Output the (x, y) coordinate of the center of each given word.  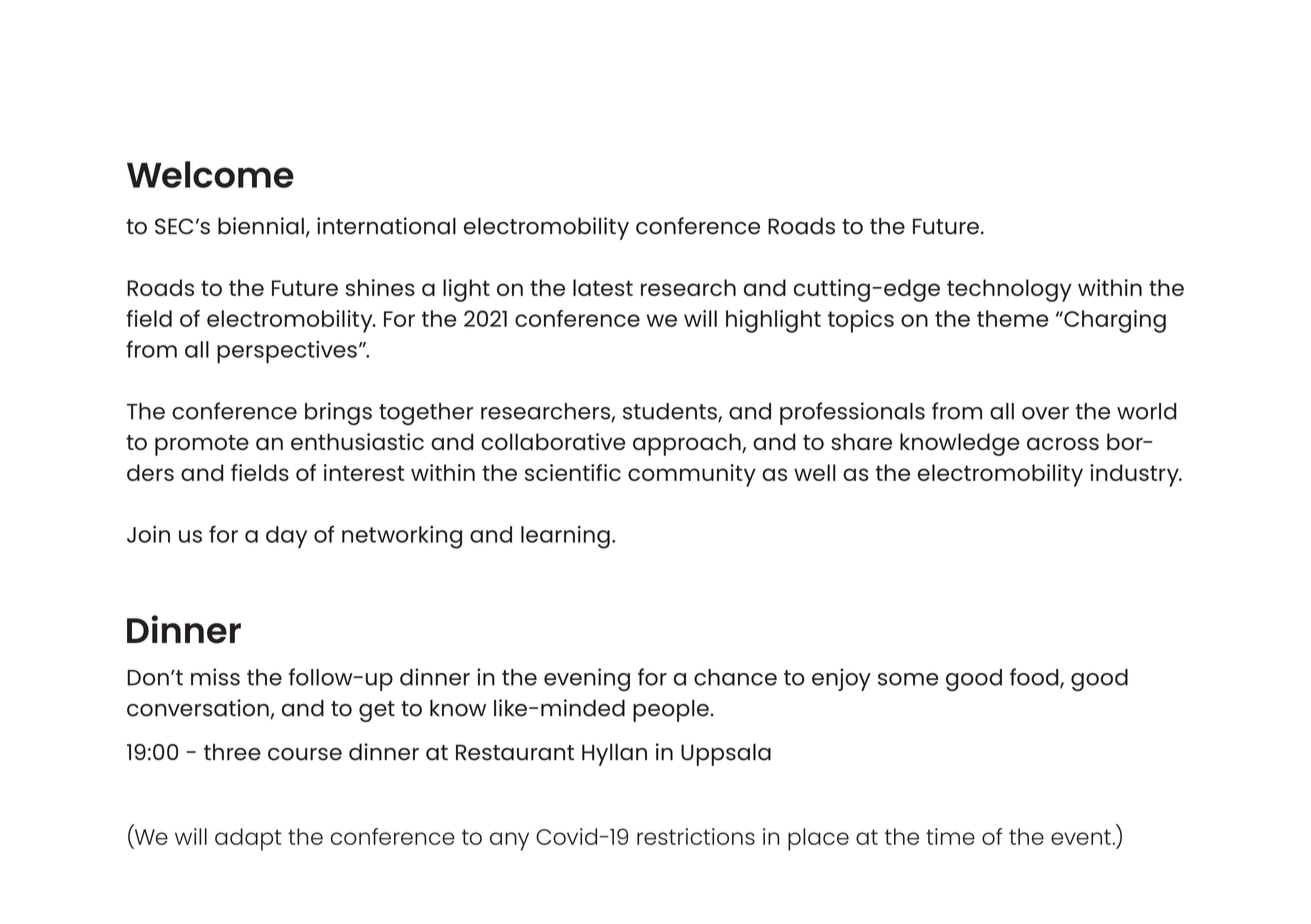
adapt (248, 839)
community (692, 475)
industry (1135, 475)
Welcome (210, 174)
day (286, 537)
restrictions (696, 836)
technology (1009, 290)
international (386, 226)
